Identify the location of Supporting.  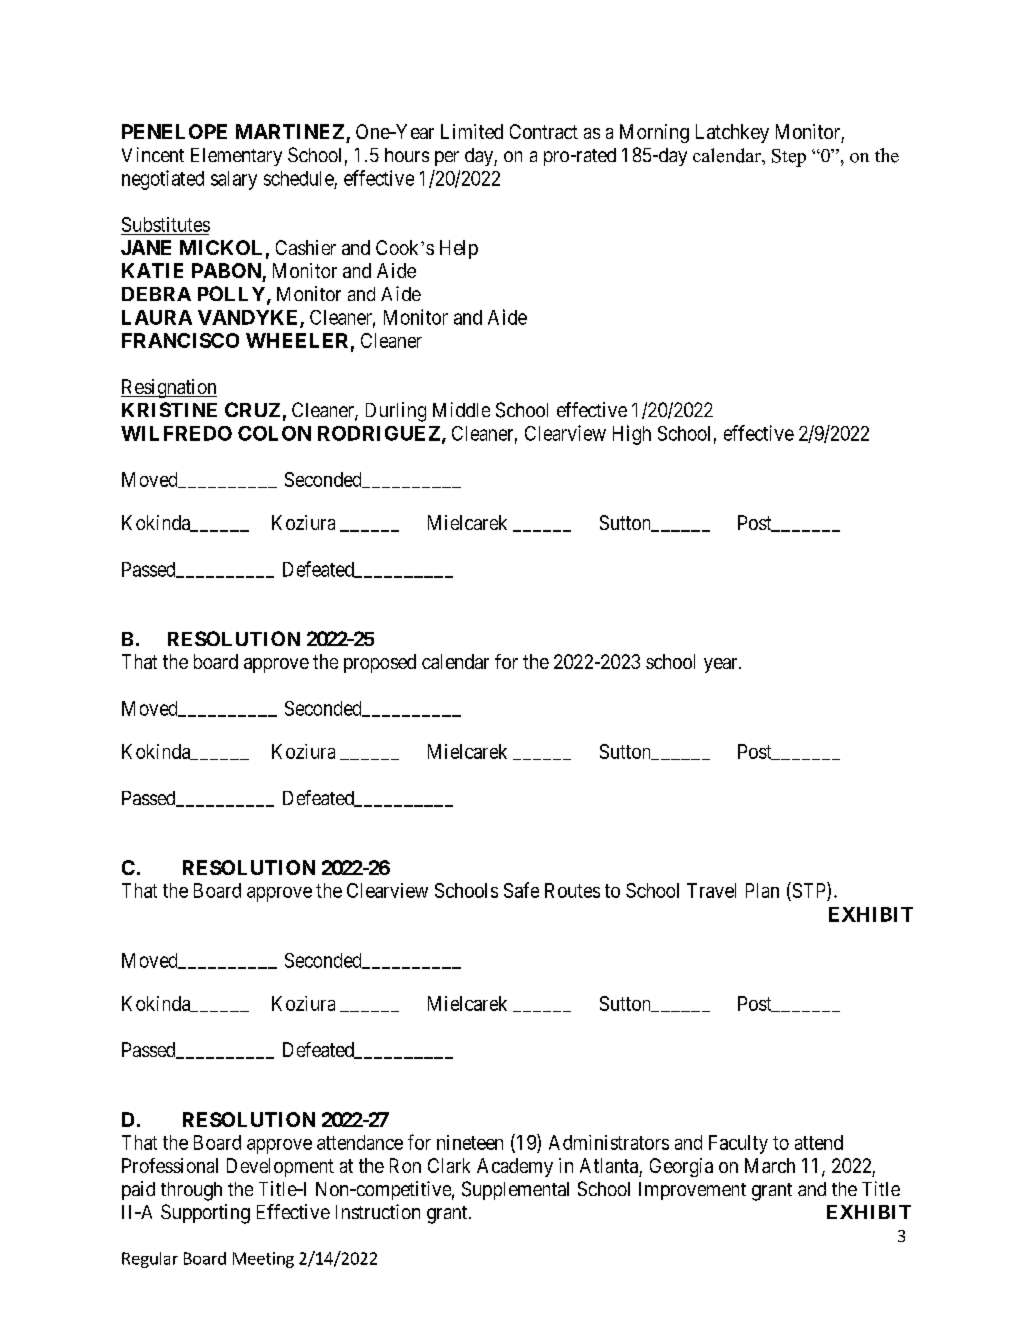
(205, 1214).
